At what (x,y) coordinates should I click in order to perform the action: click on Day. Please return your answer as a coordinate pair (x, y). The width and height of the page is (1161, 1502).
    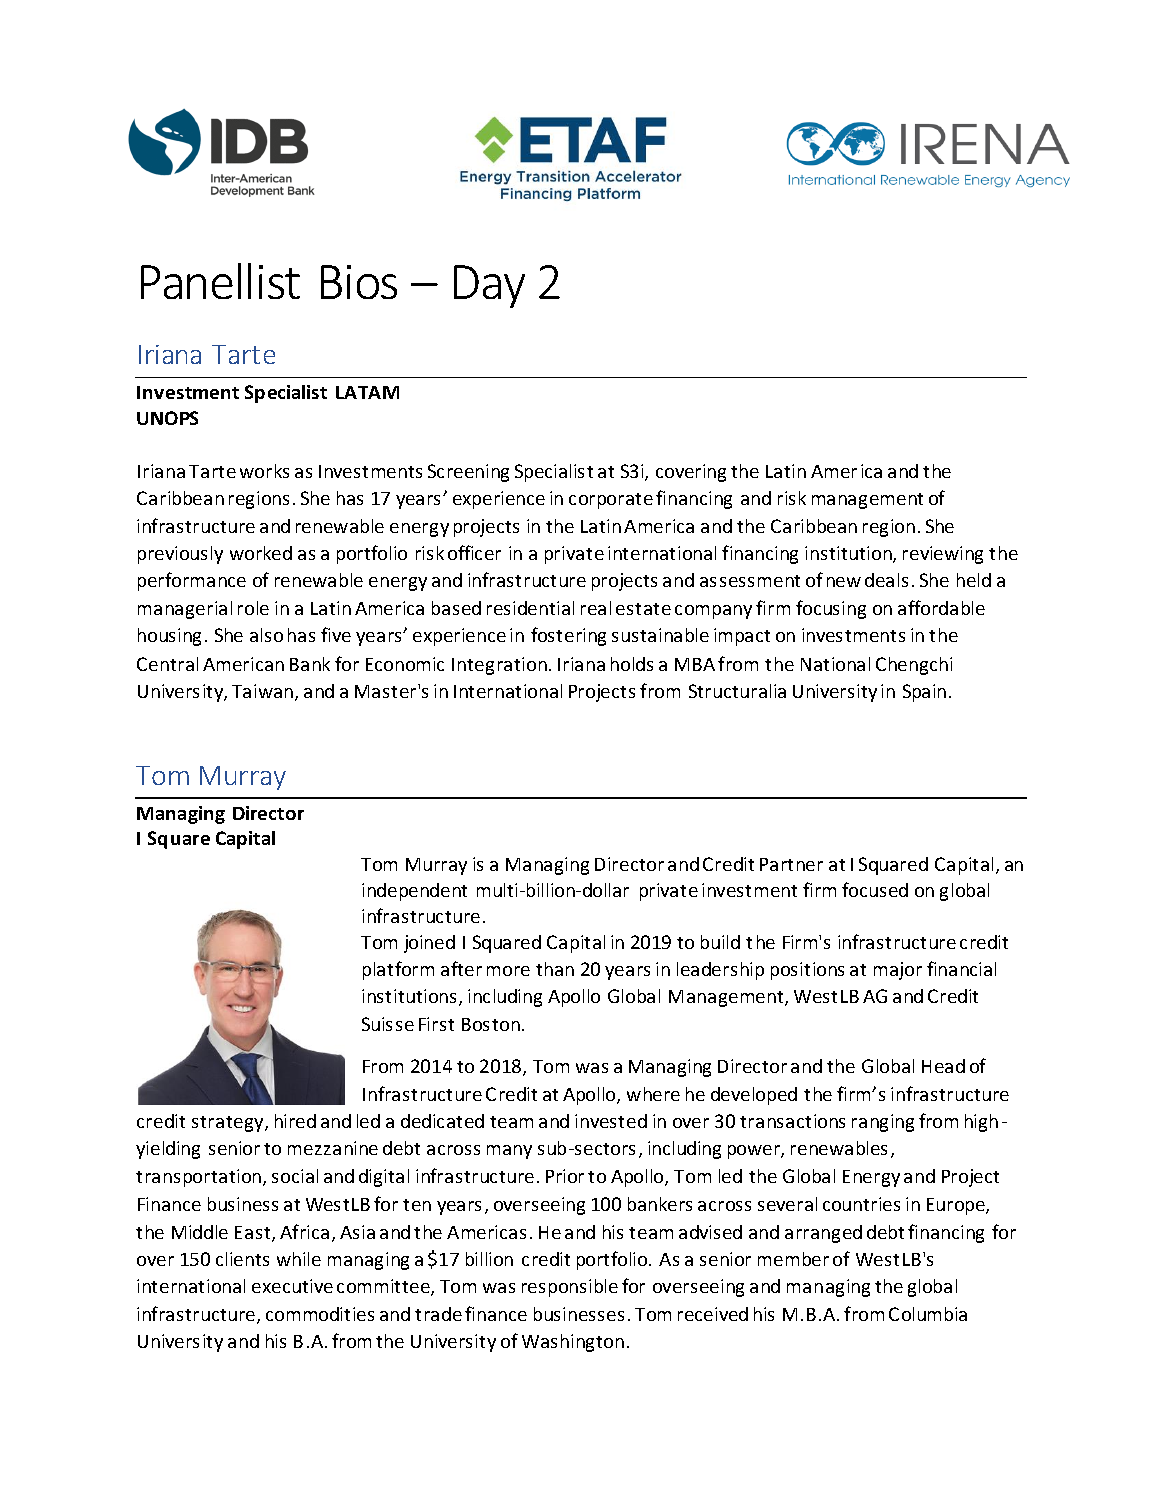
    Looking at the image, I should click on (489, 286).
